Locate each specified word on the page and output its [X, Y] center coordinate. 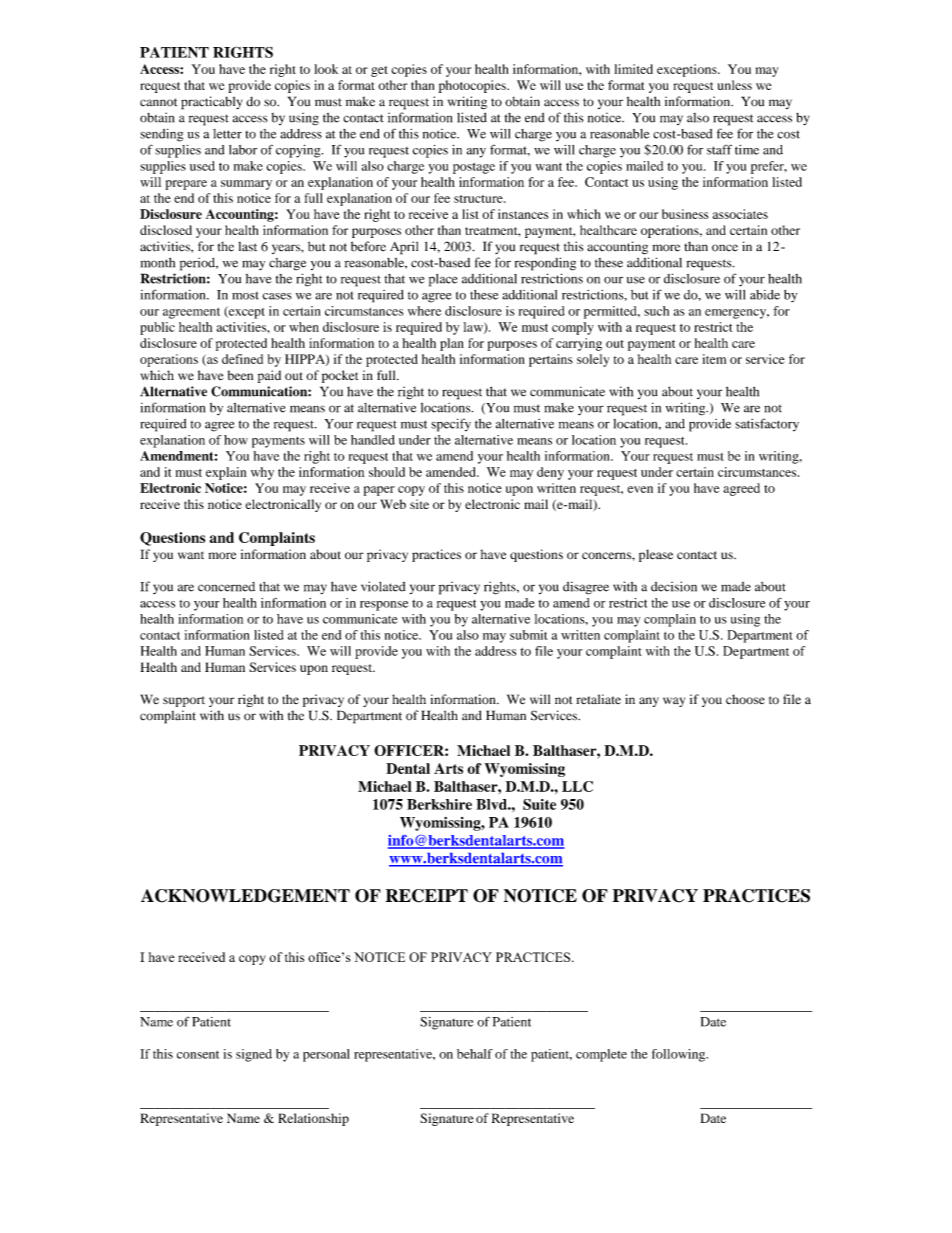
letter [227, 134]
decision [674, 586]
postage [474, 168]
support [184, 701]
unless [734, 85]
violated [383, 586]
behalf [475, 1054]
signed [254, 1055]
